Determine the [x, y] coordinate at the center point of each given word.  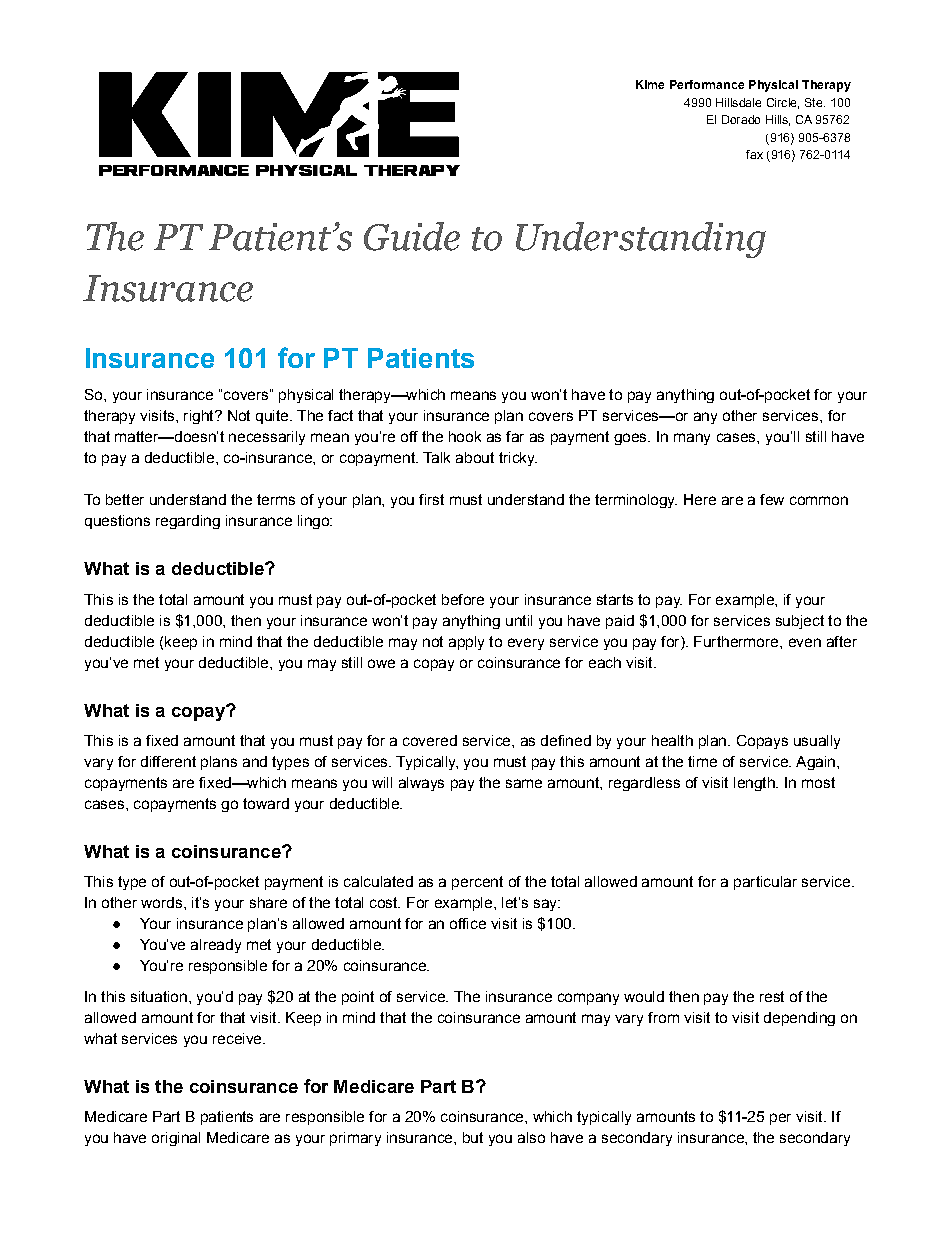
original [176, 1139]
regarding [188, 522]
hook [465, 436]
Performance [707, 84]
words [161, 902]
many [692, 439]
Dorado [741, 119]
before [463, 599]
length [755, 784]
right [200, 417]
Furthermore [737, 641]
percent [477, 883]
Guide [412, 236]
